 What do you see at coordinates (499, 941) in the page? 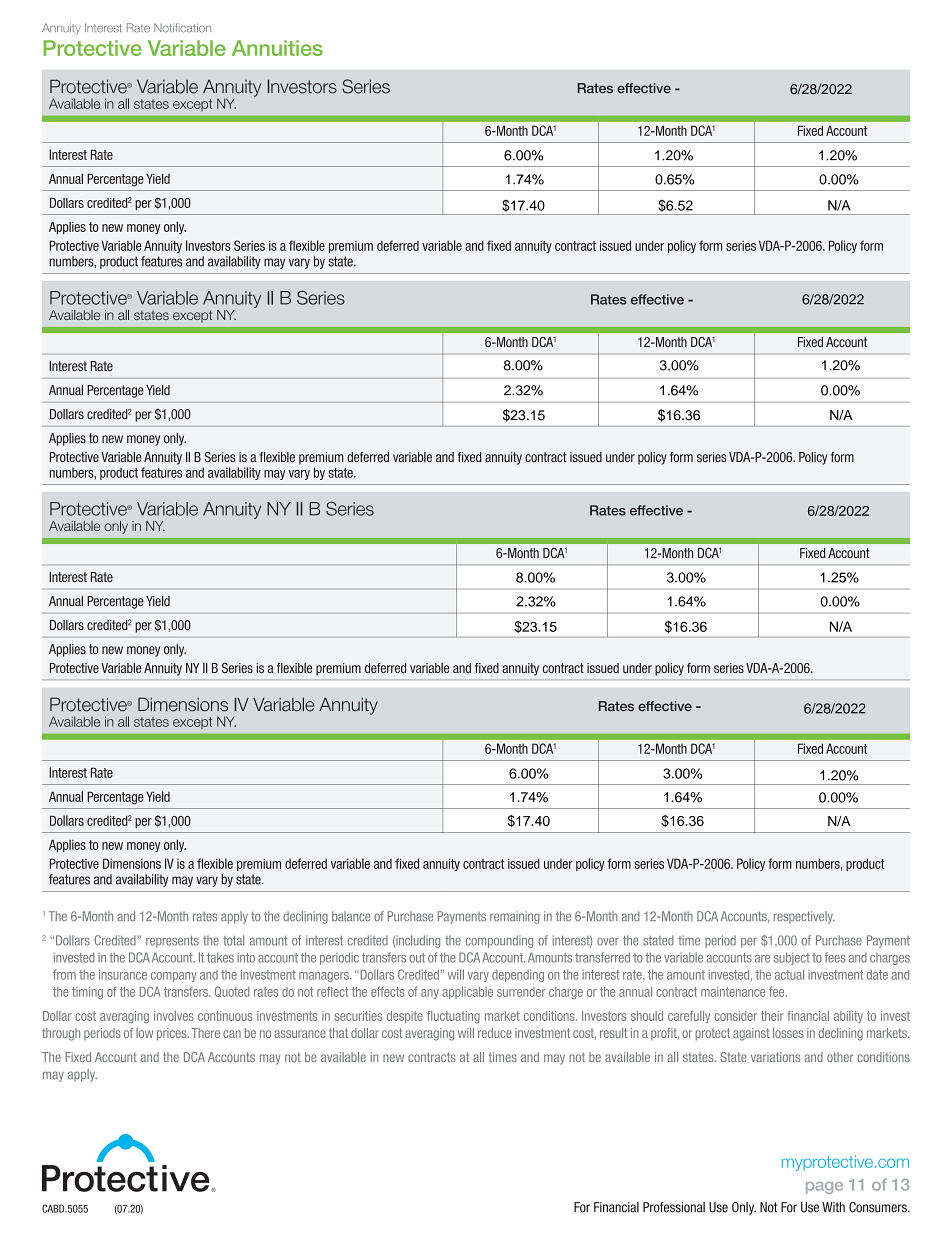
I see `compounding` at bounding box center [499, 941].
